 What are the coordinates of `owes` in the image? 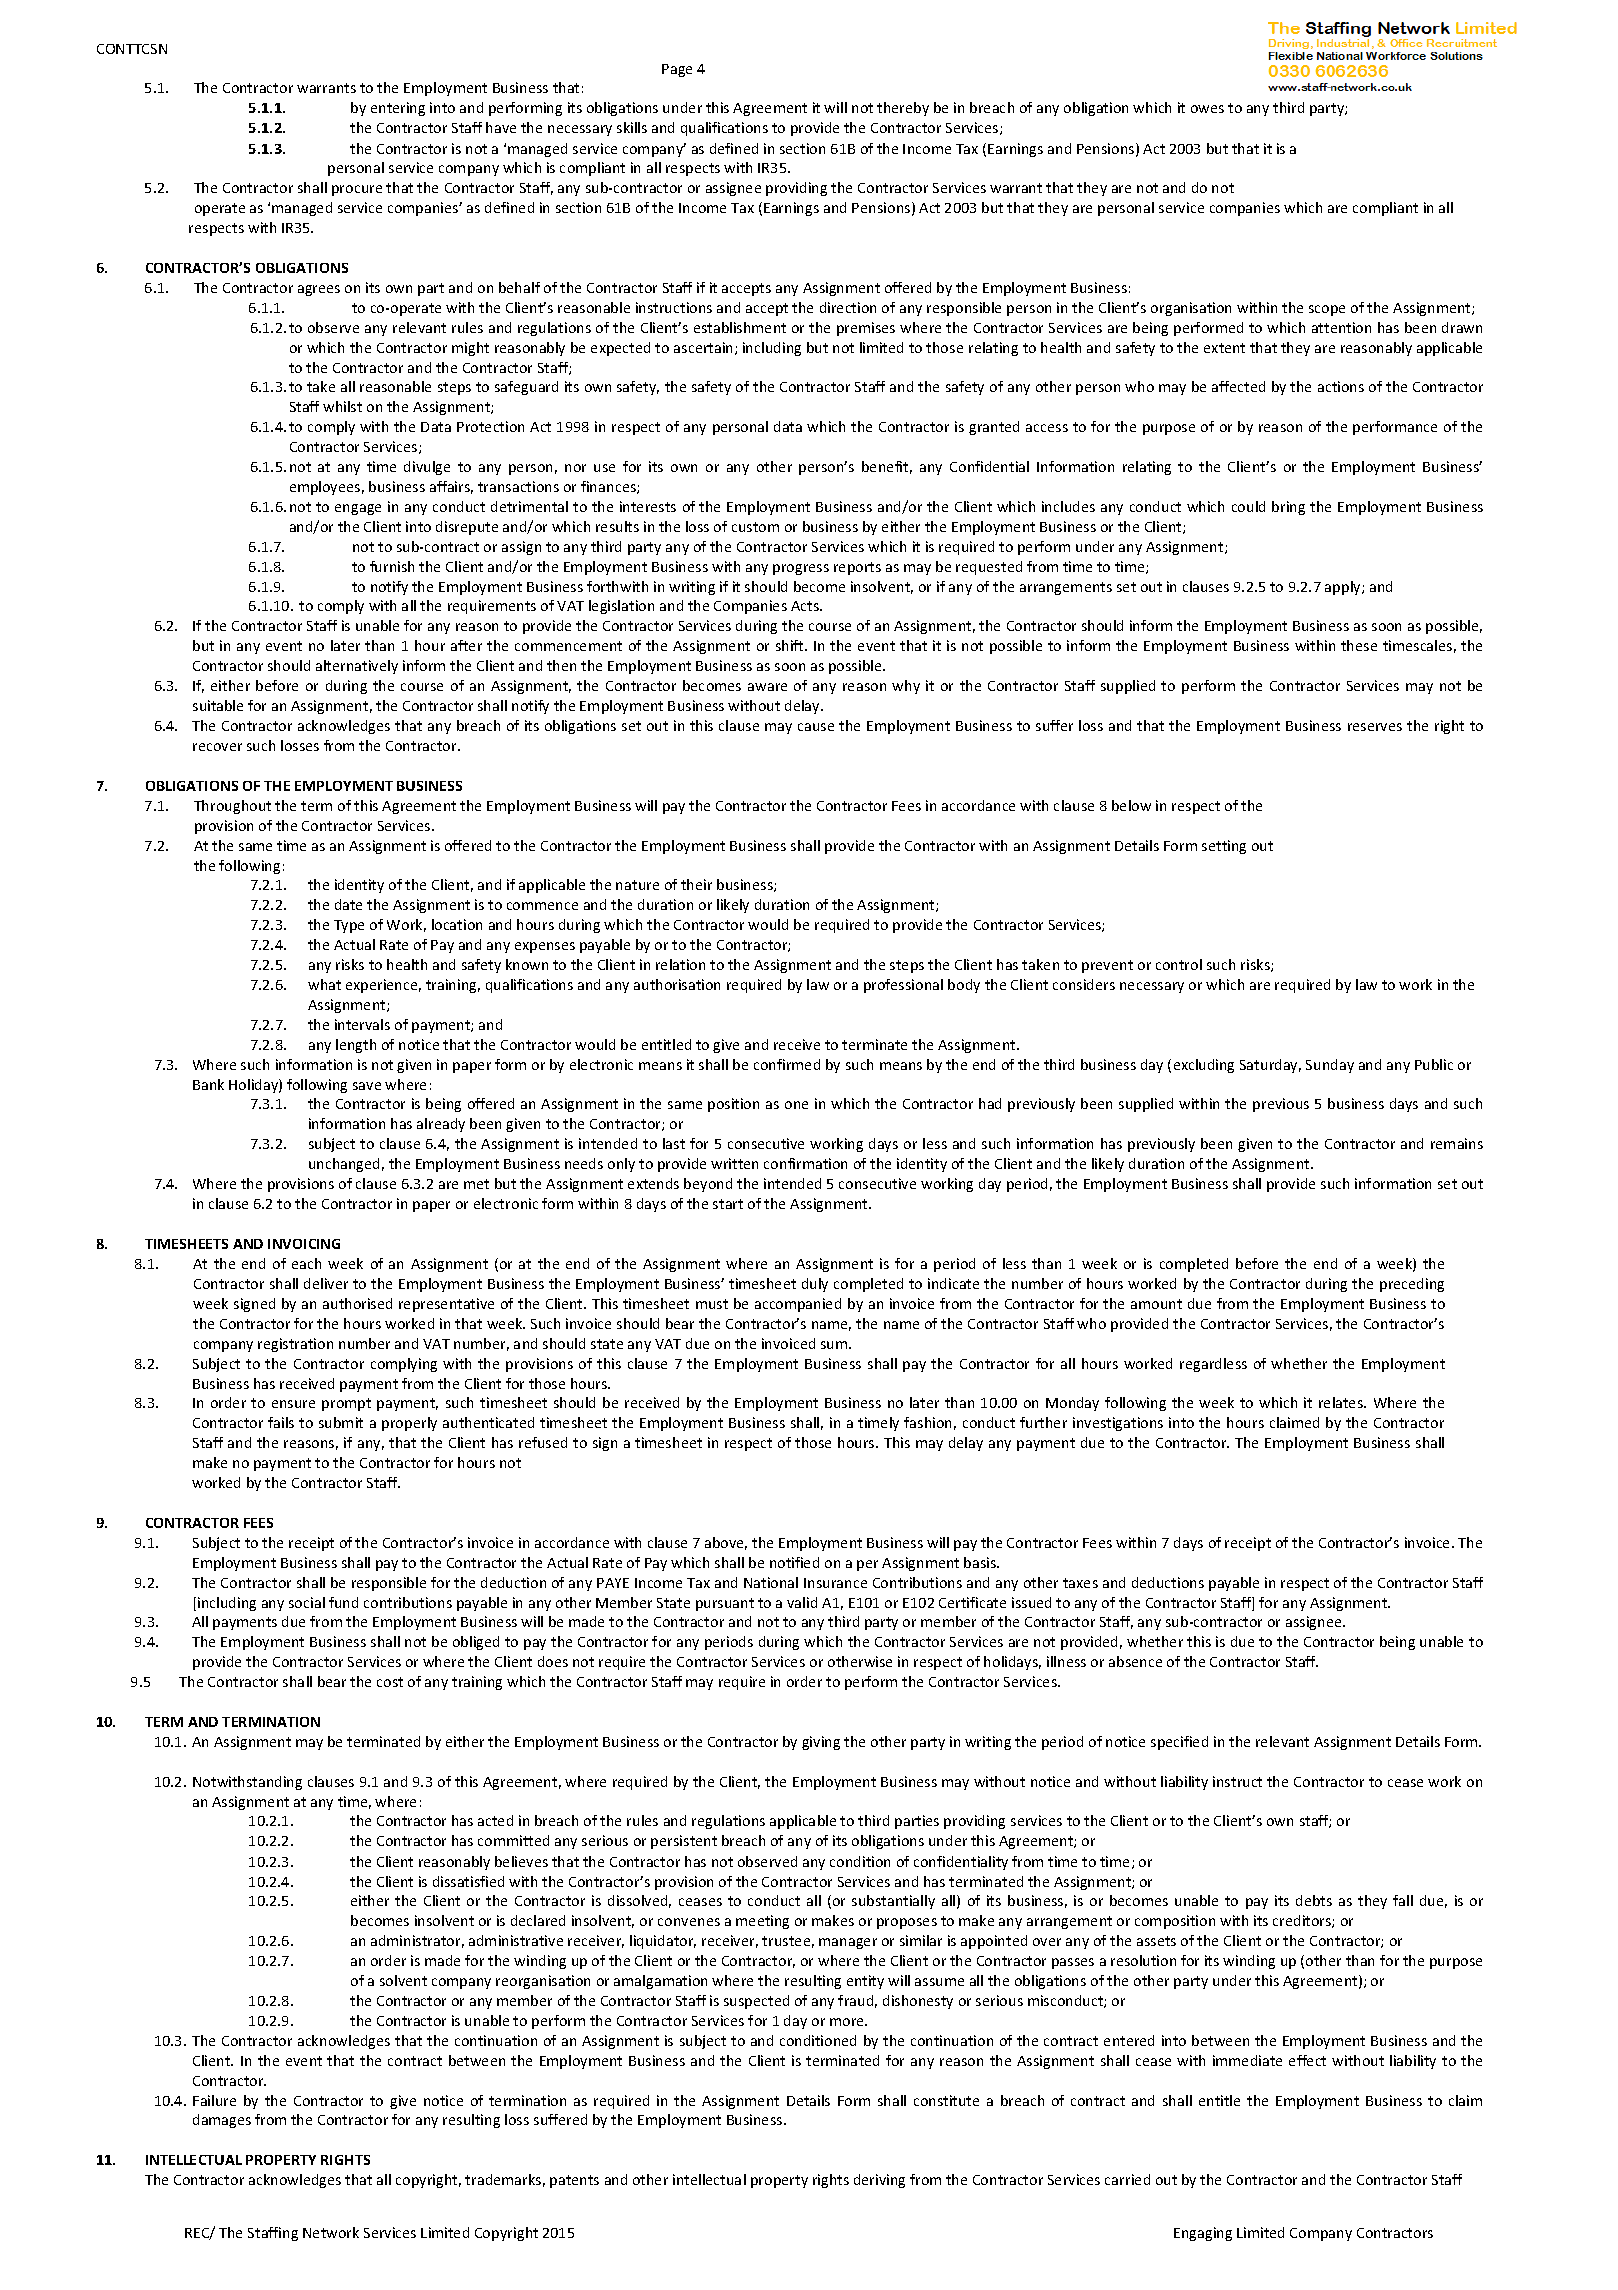 It's located at (1207, 109).
